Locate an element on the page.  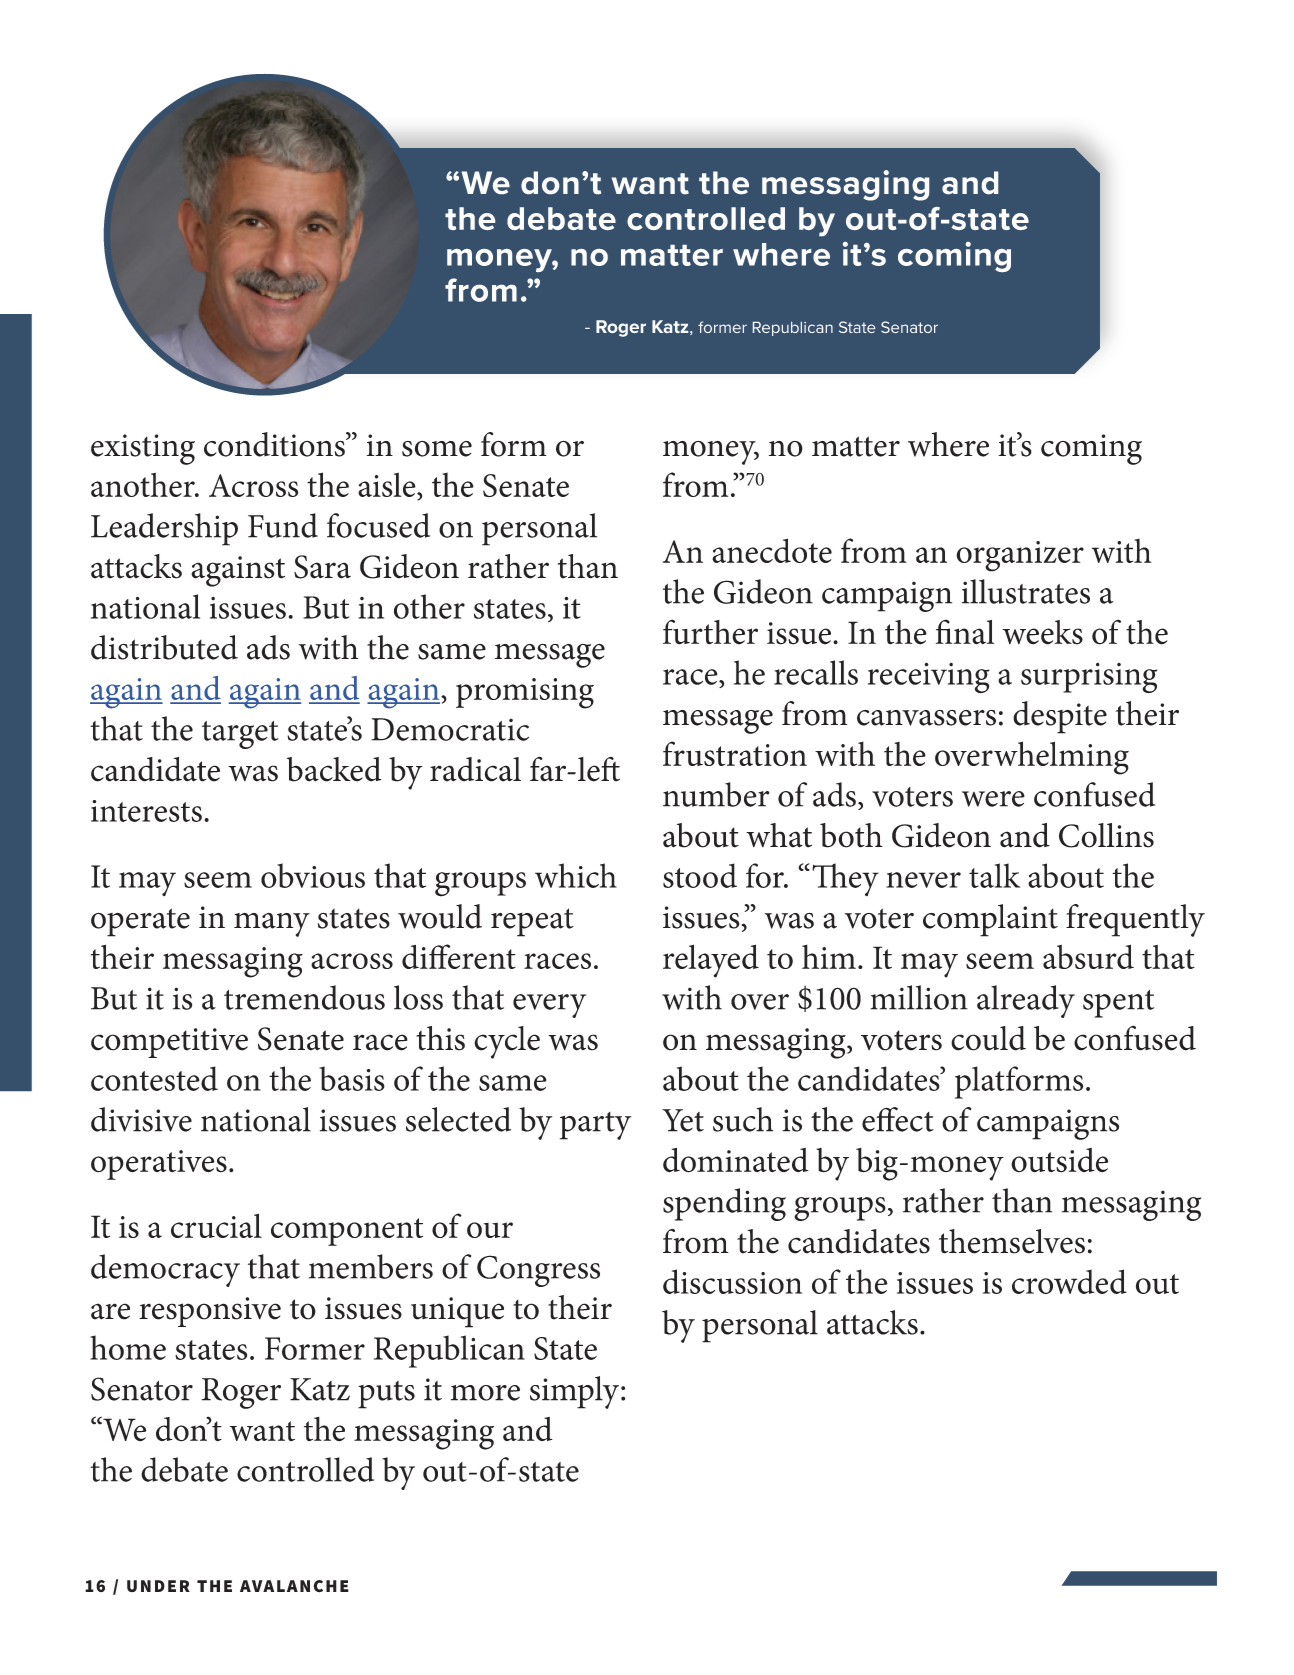
simply is located at coordinates (574, 1392).
